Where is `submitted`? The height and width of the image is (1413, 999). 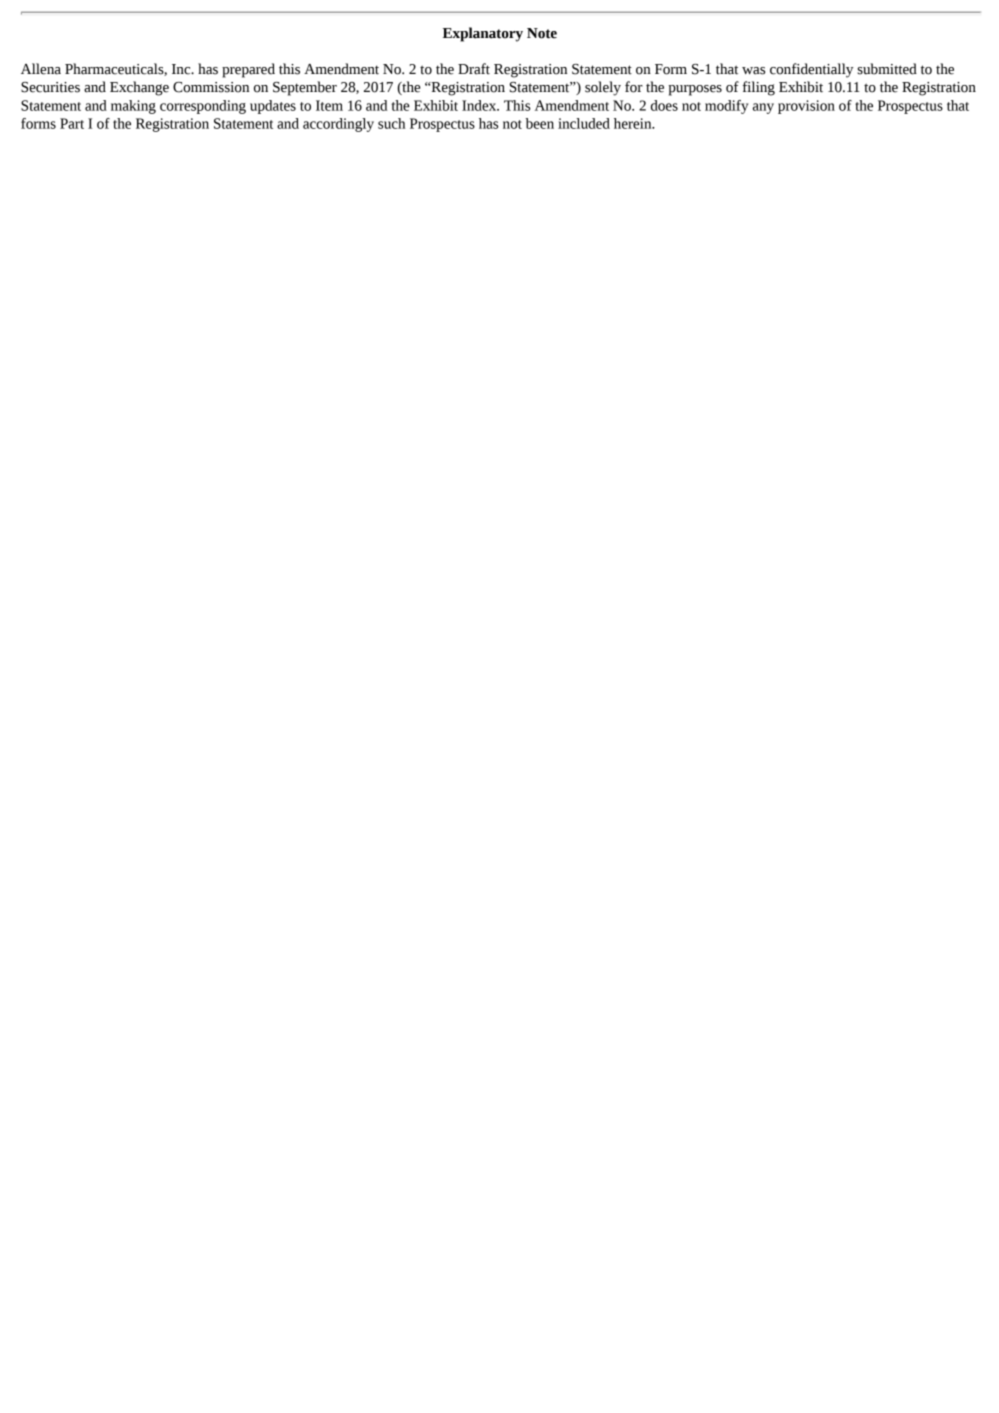 submitted is located at coordinates (887, 69).
